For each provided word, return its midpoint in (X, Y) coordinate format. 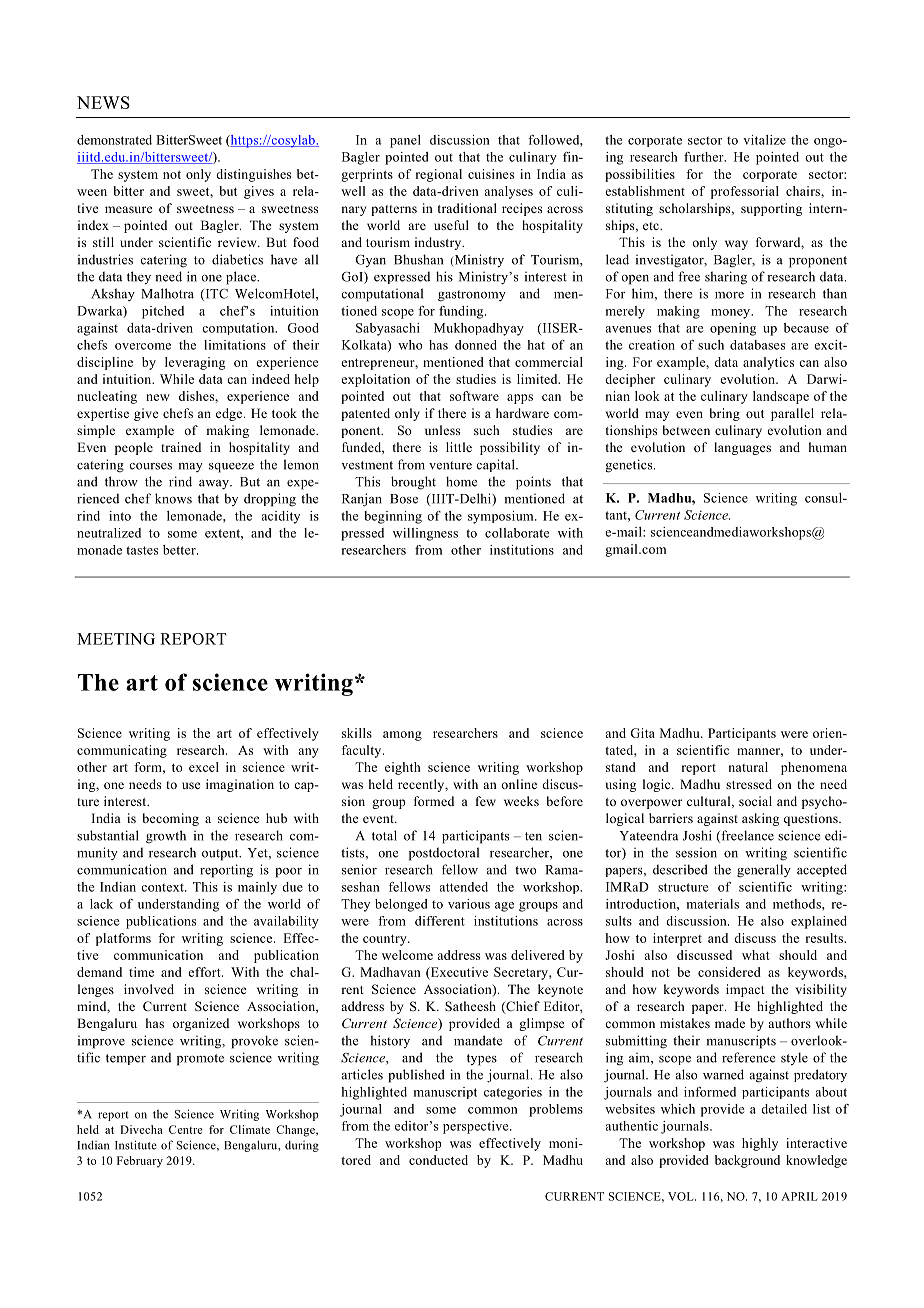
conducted (438, 1160)
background (747, 1161)
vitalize (764, 140)
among (402, 736)
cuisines (491, 174)
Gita (642, 733)
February (140, 1162)
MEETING (116, 639)
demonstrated (114, 140)
